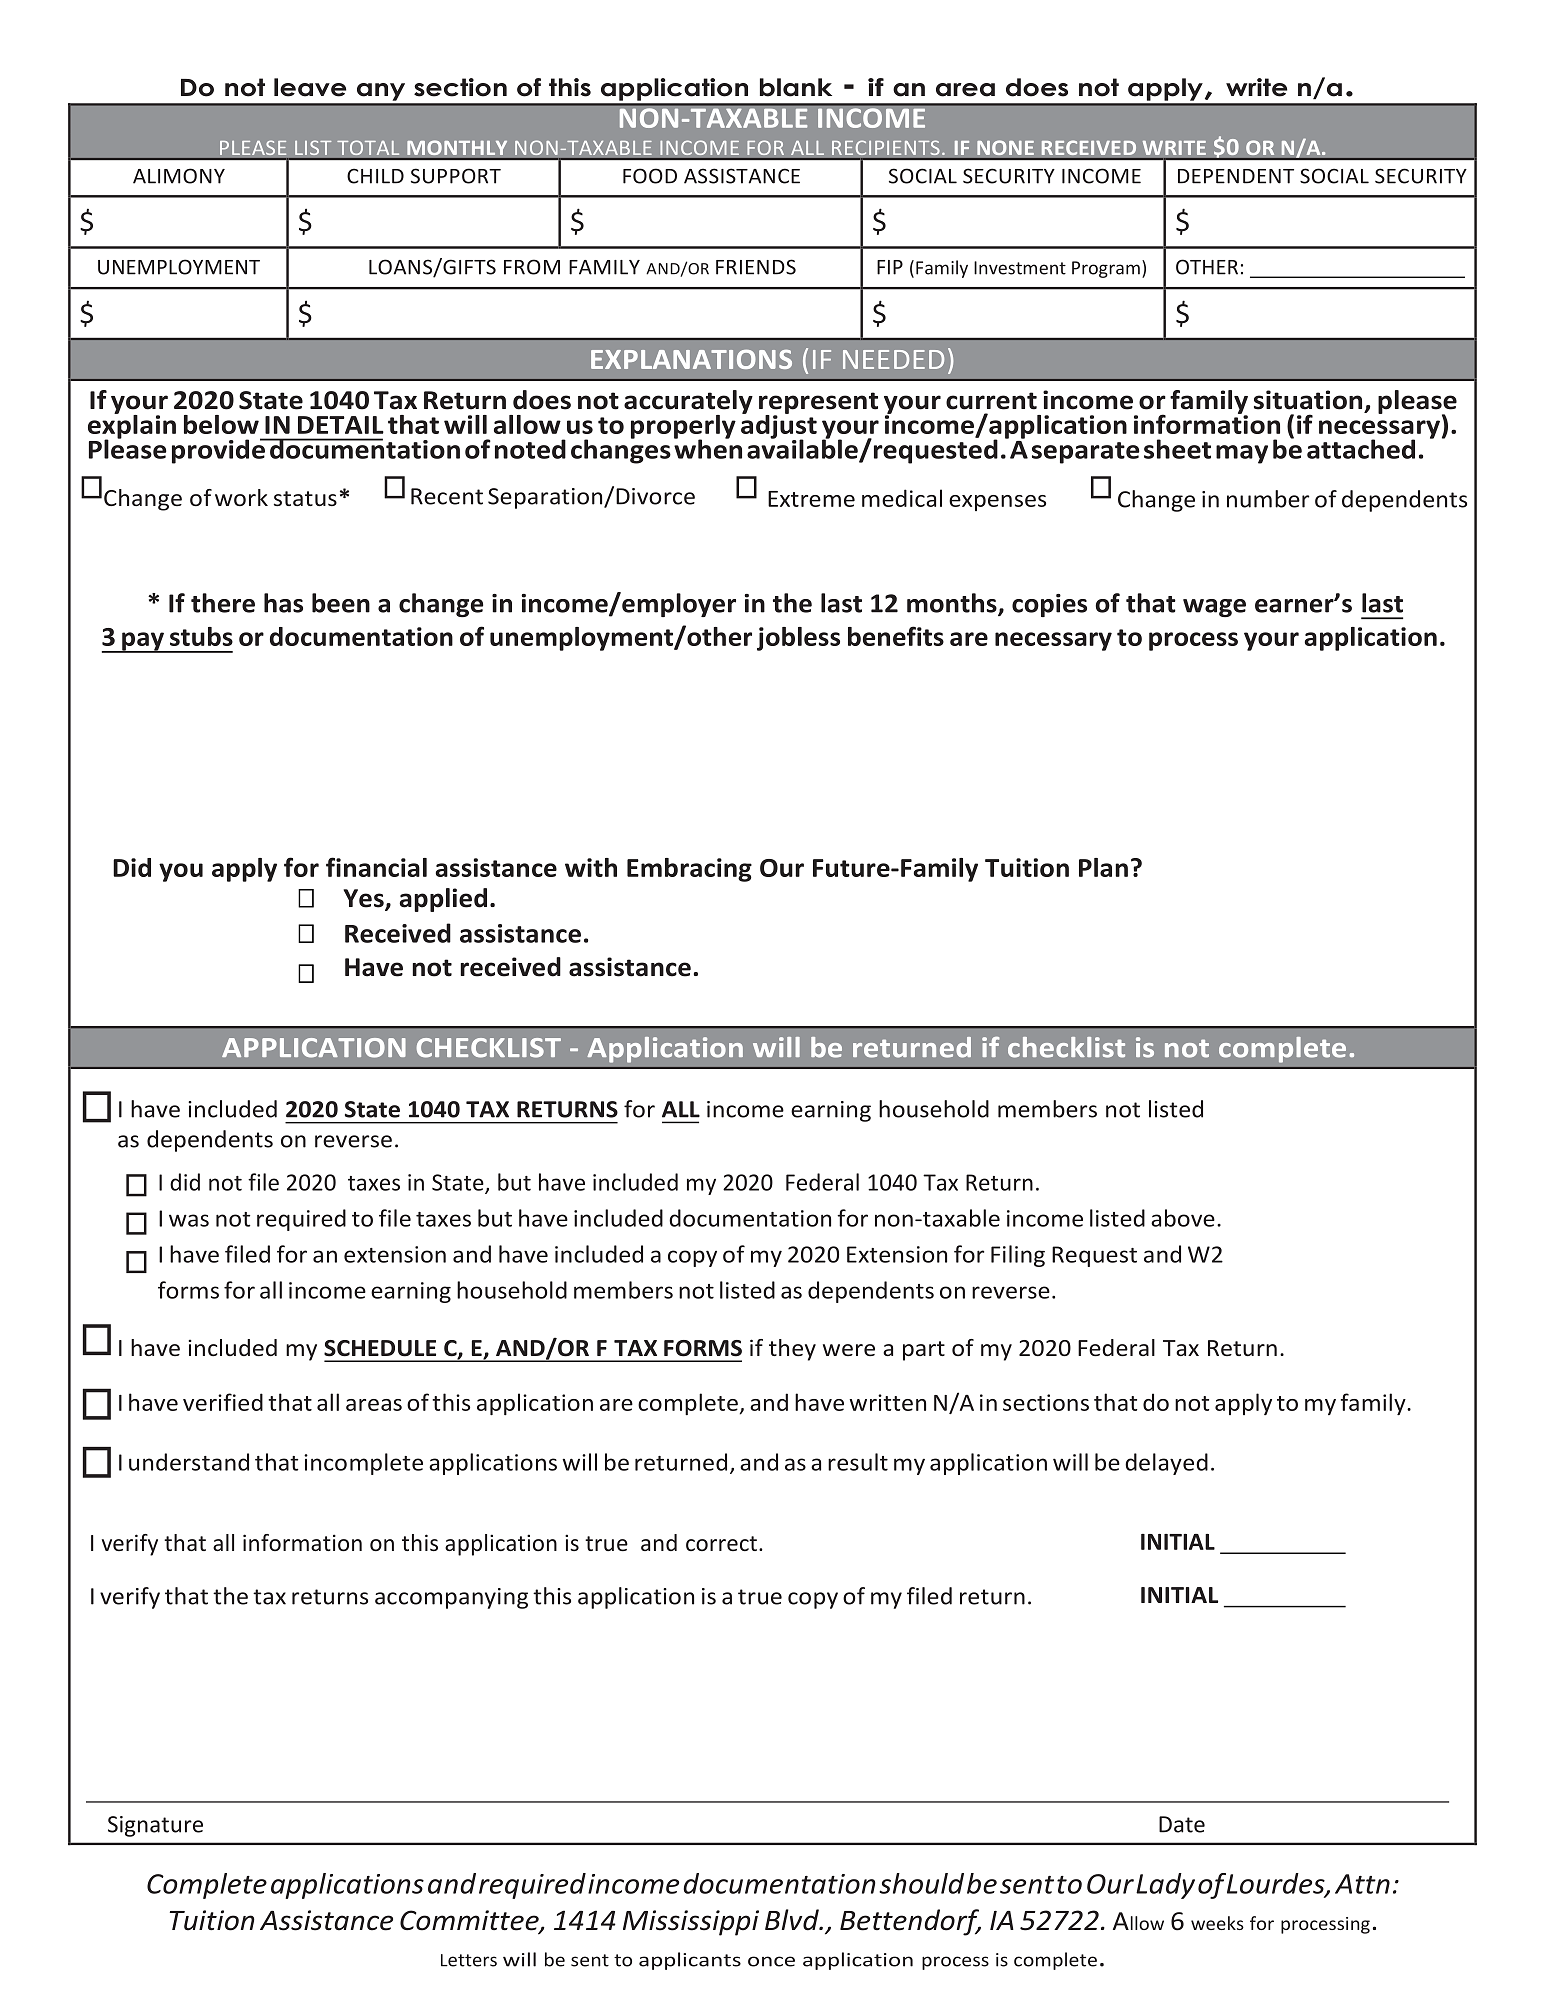 This page has width=1545, height=1999. I want to click on blank, so click(796, 87).
